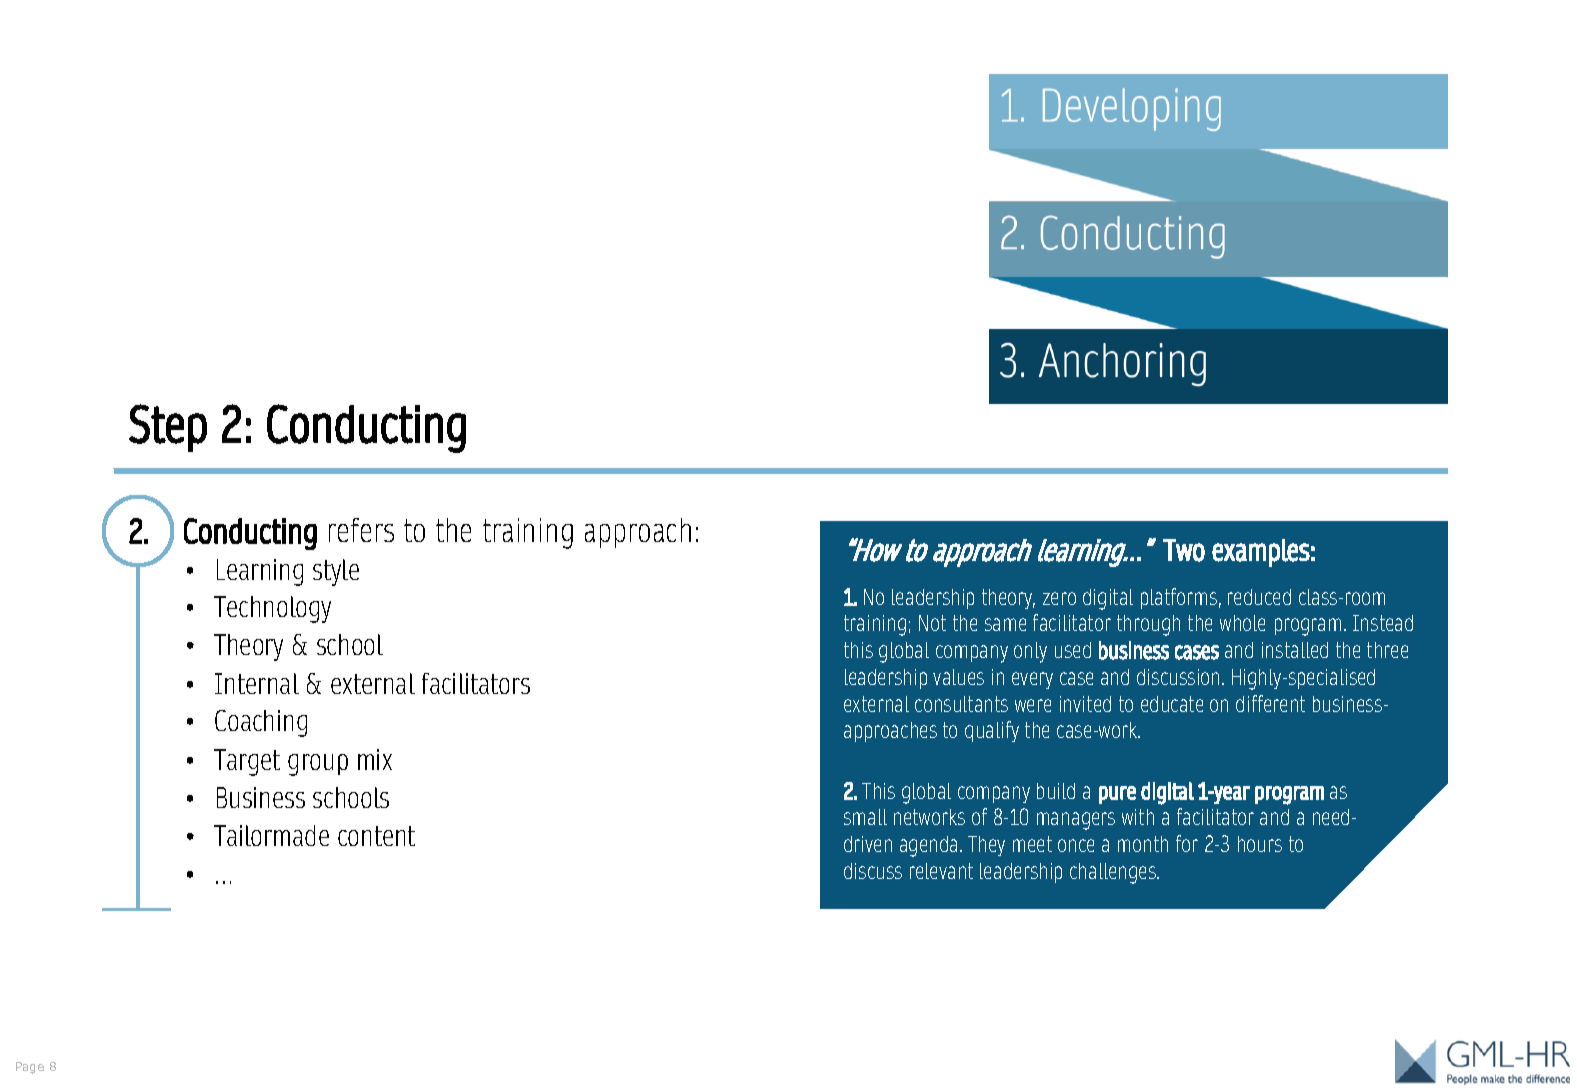 The height and width of the screenshot is (1092, 1577). Describe the element at coordinates (986, 846) in the screenshot. I see `They` at that location.
